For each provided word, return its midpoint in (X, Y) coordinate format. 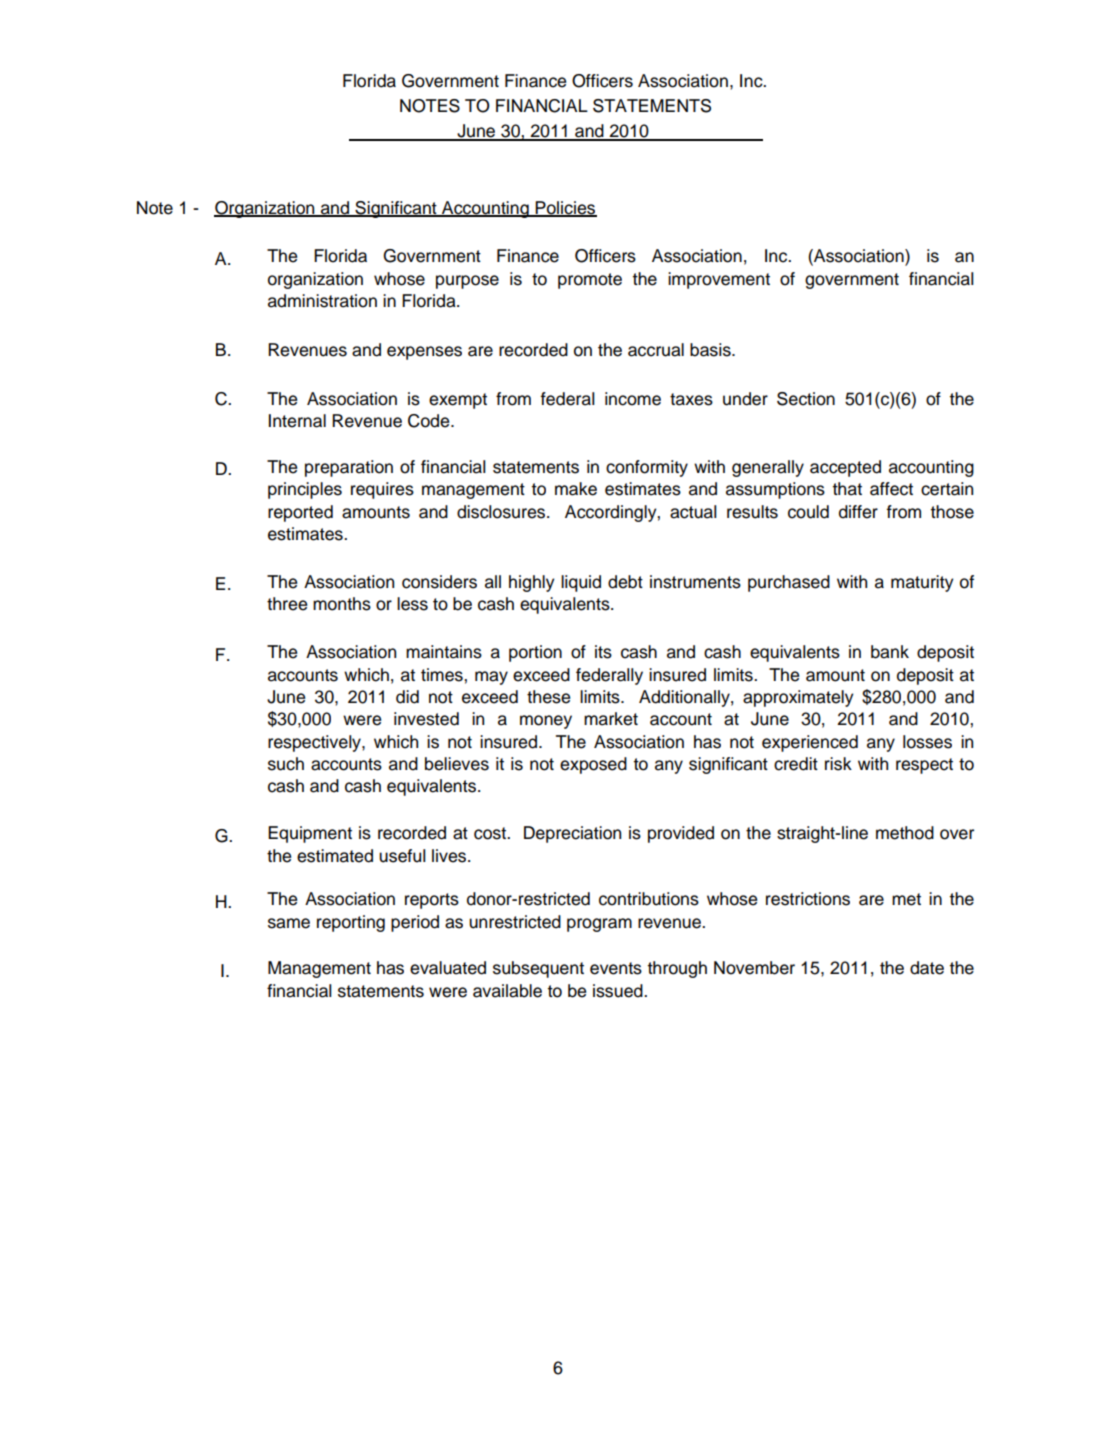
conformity (647, 468)
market (611, 719)
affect (891, 489)
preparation (349, 468)
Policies (565, 208)
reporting (351, 923)
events (616, 968)
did (407, 697)
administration (322, 301)
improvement (719, 280)
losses (927, 742)
